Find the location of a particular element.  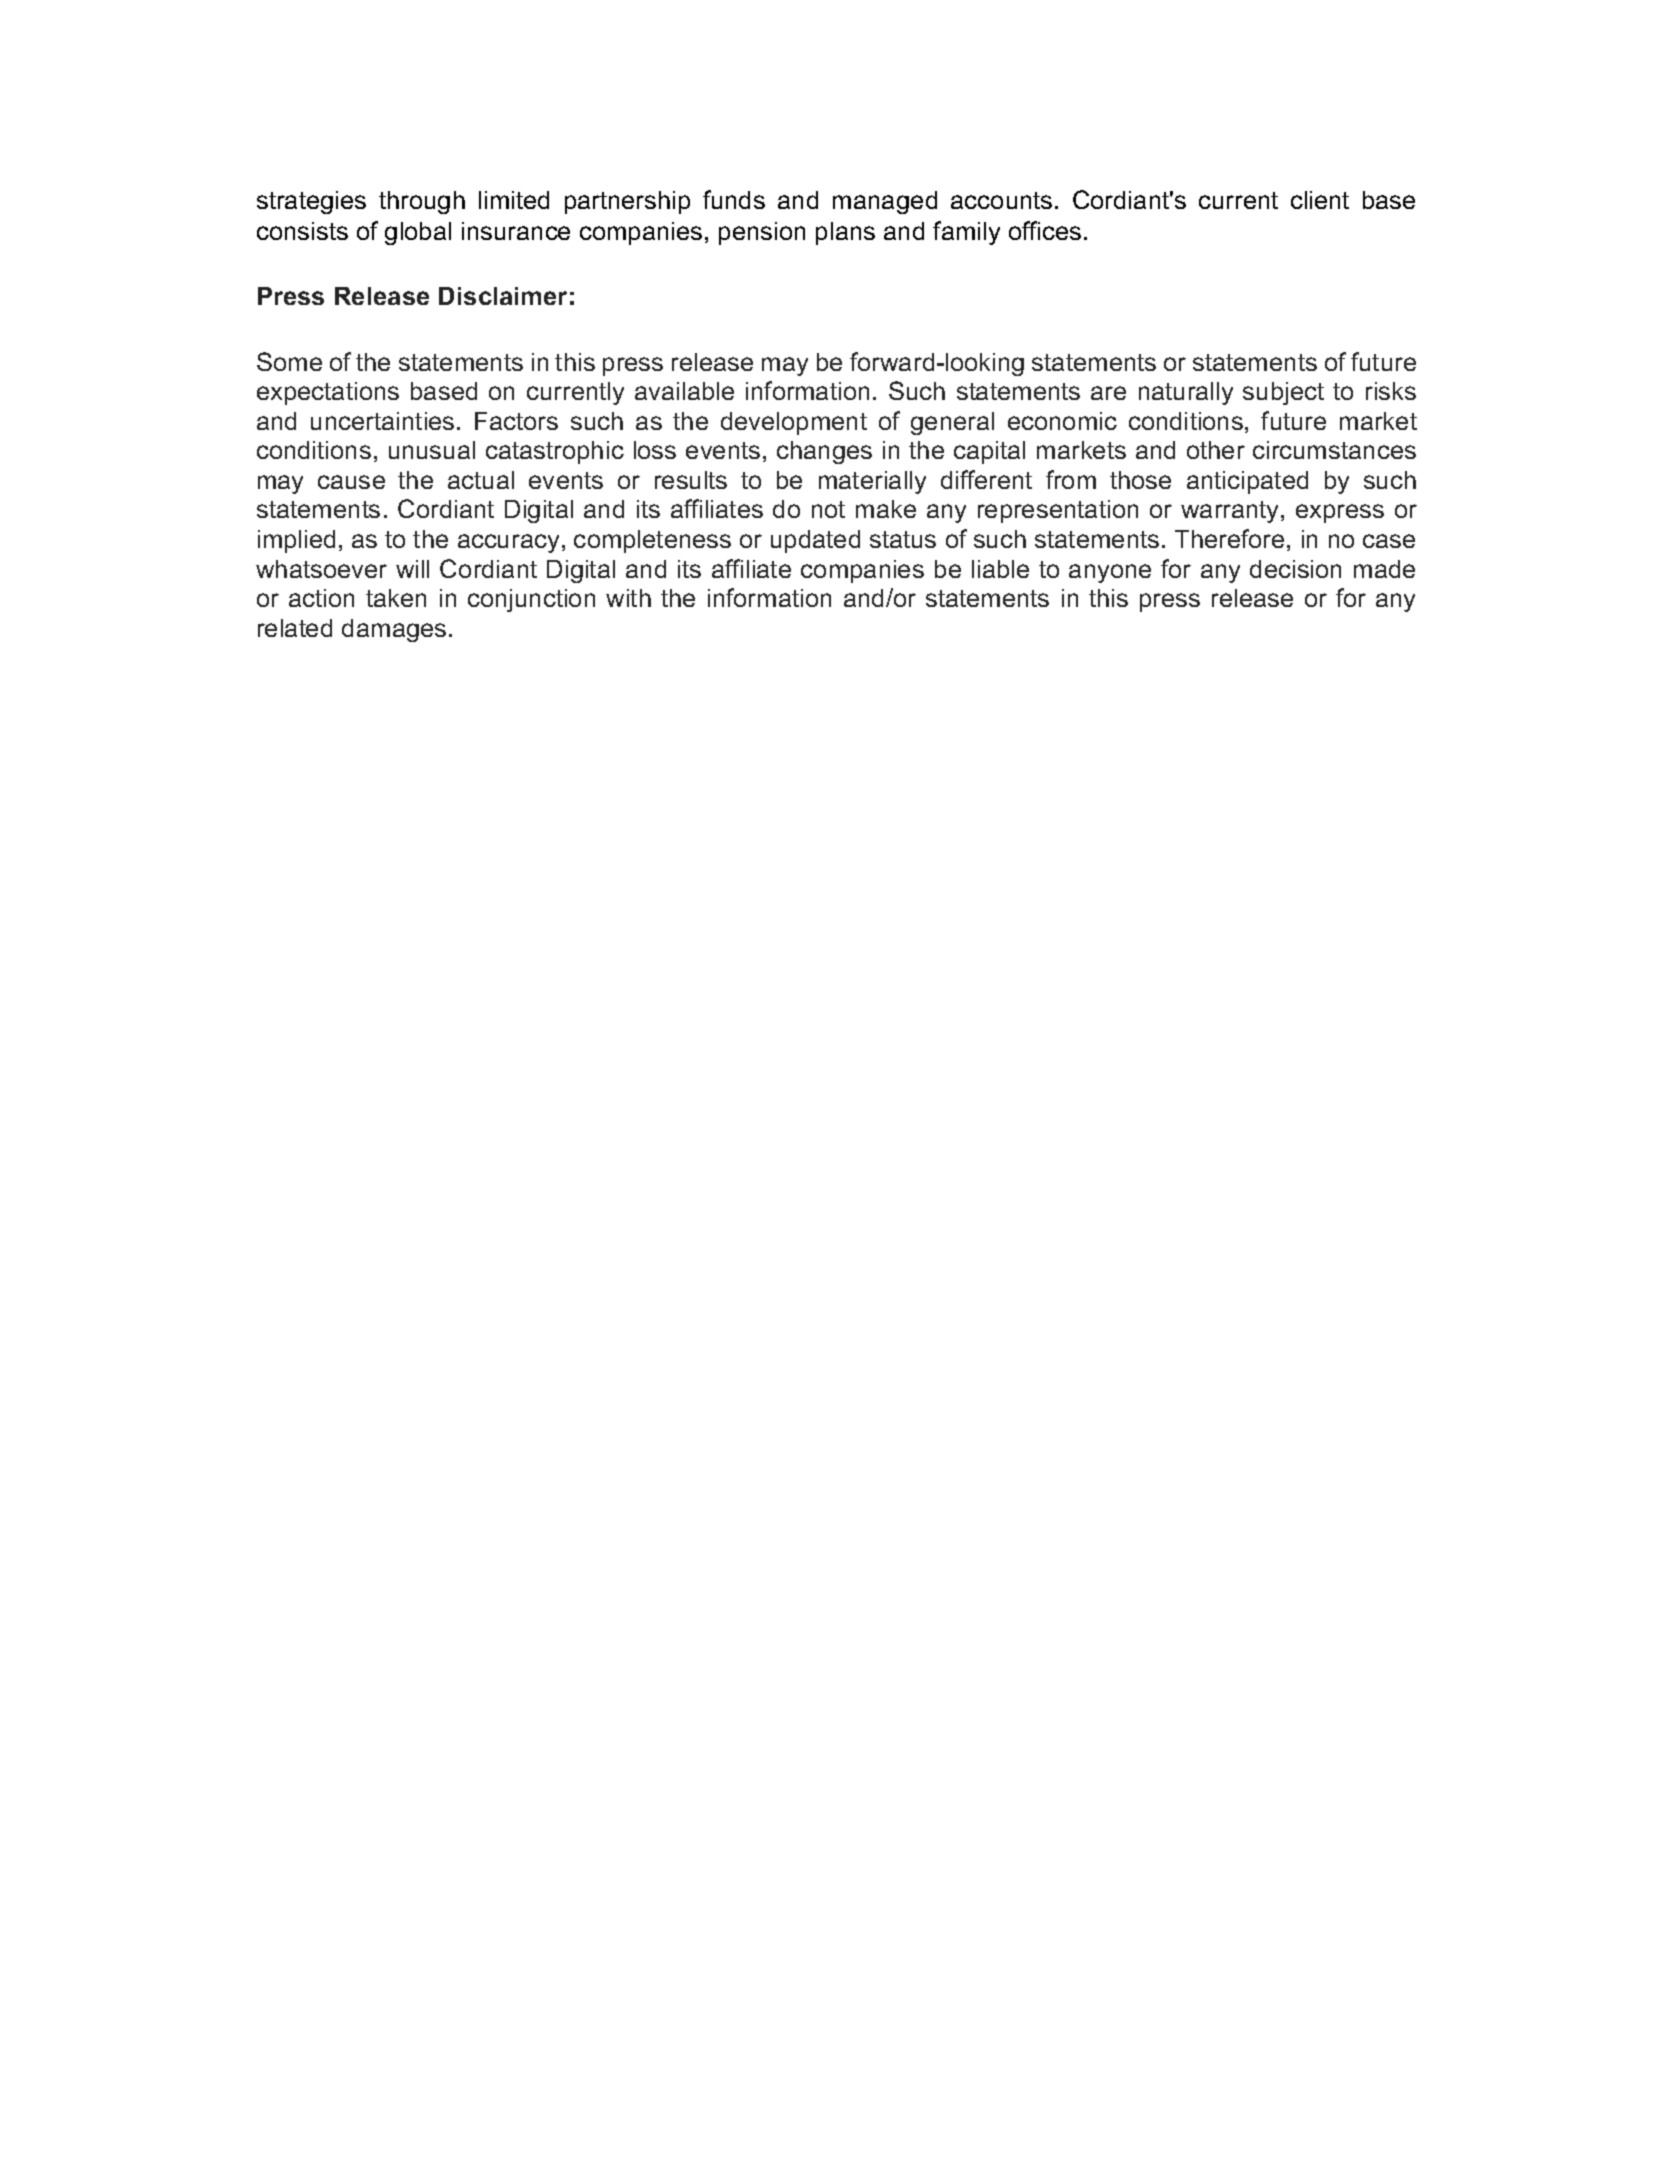

actual is located at coordinates (481, 480).
